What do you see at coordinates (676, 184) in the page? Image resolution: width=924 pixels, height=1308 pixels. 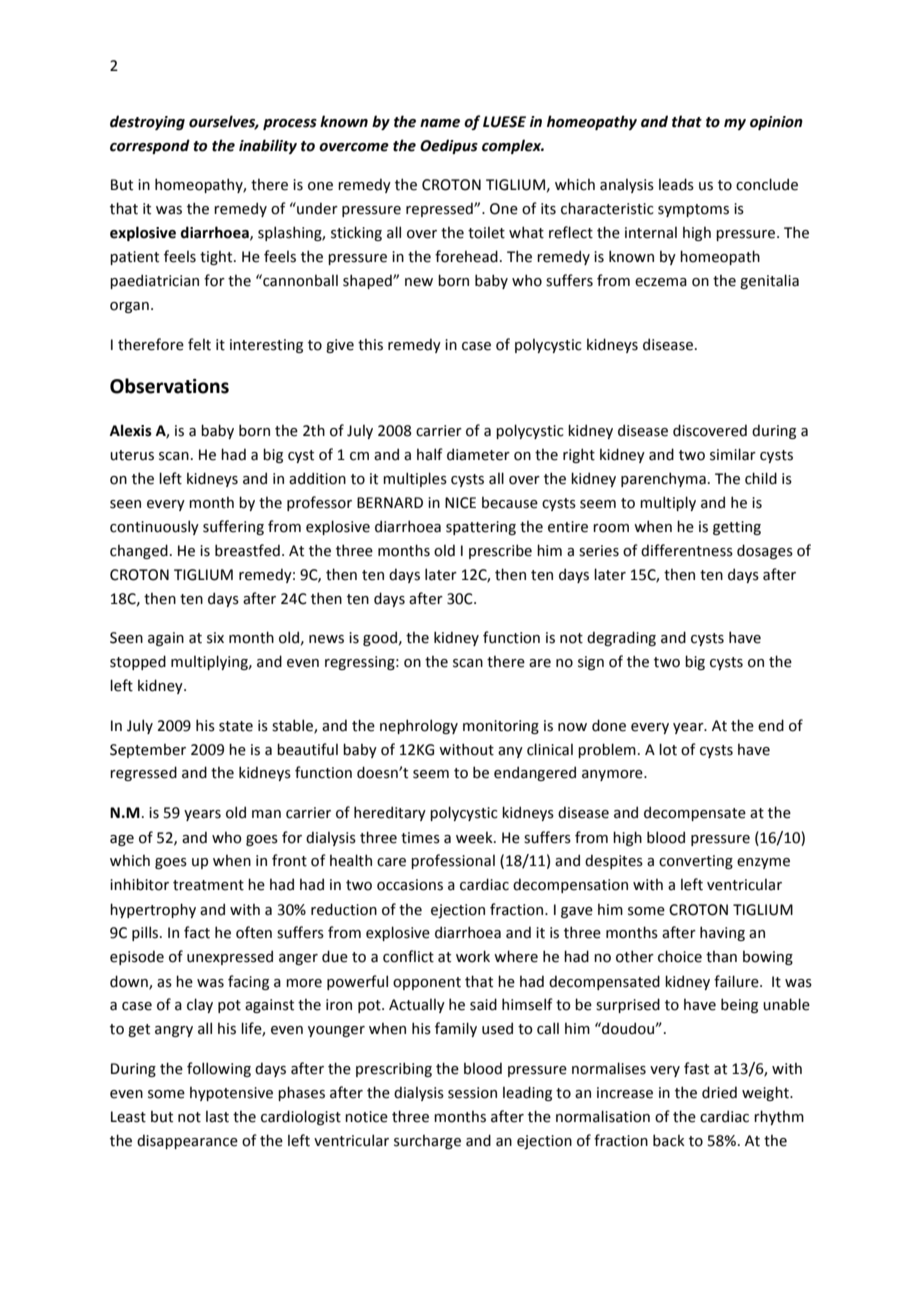 I see `leads` at bounding box center [676, 184].
